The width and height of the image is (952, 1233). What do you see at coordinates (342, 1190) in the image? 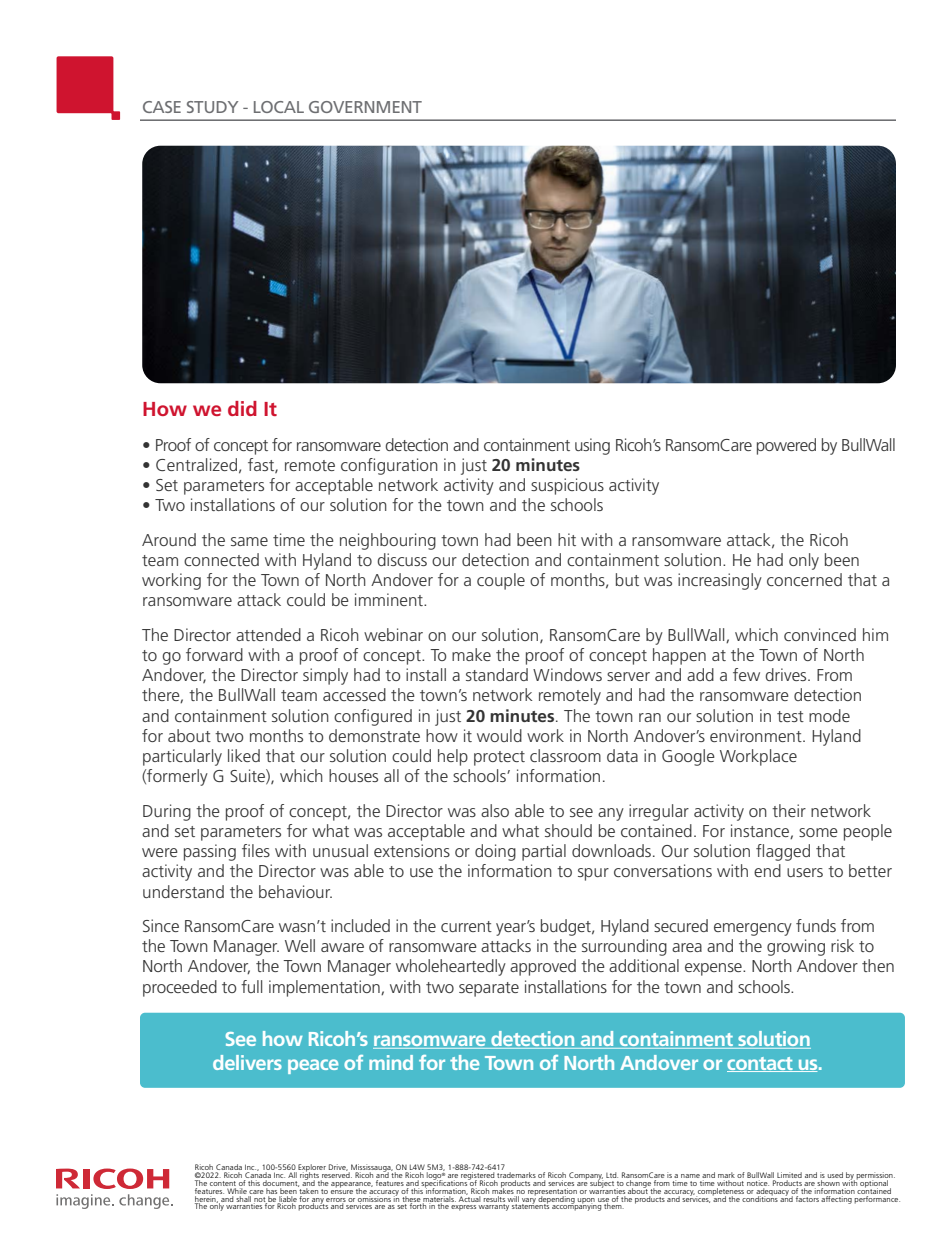
I see `ensure` at bounding box center [342, 1190].
